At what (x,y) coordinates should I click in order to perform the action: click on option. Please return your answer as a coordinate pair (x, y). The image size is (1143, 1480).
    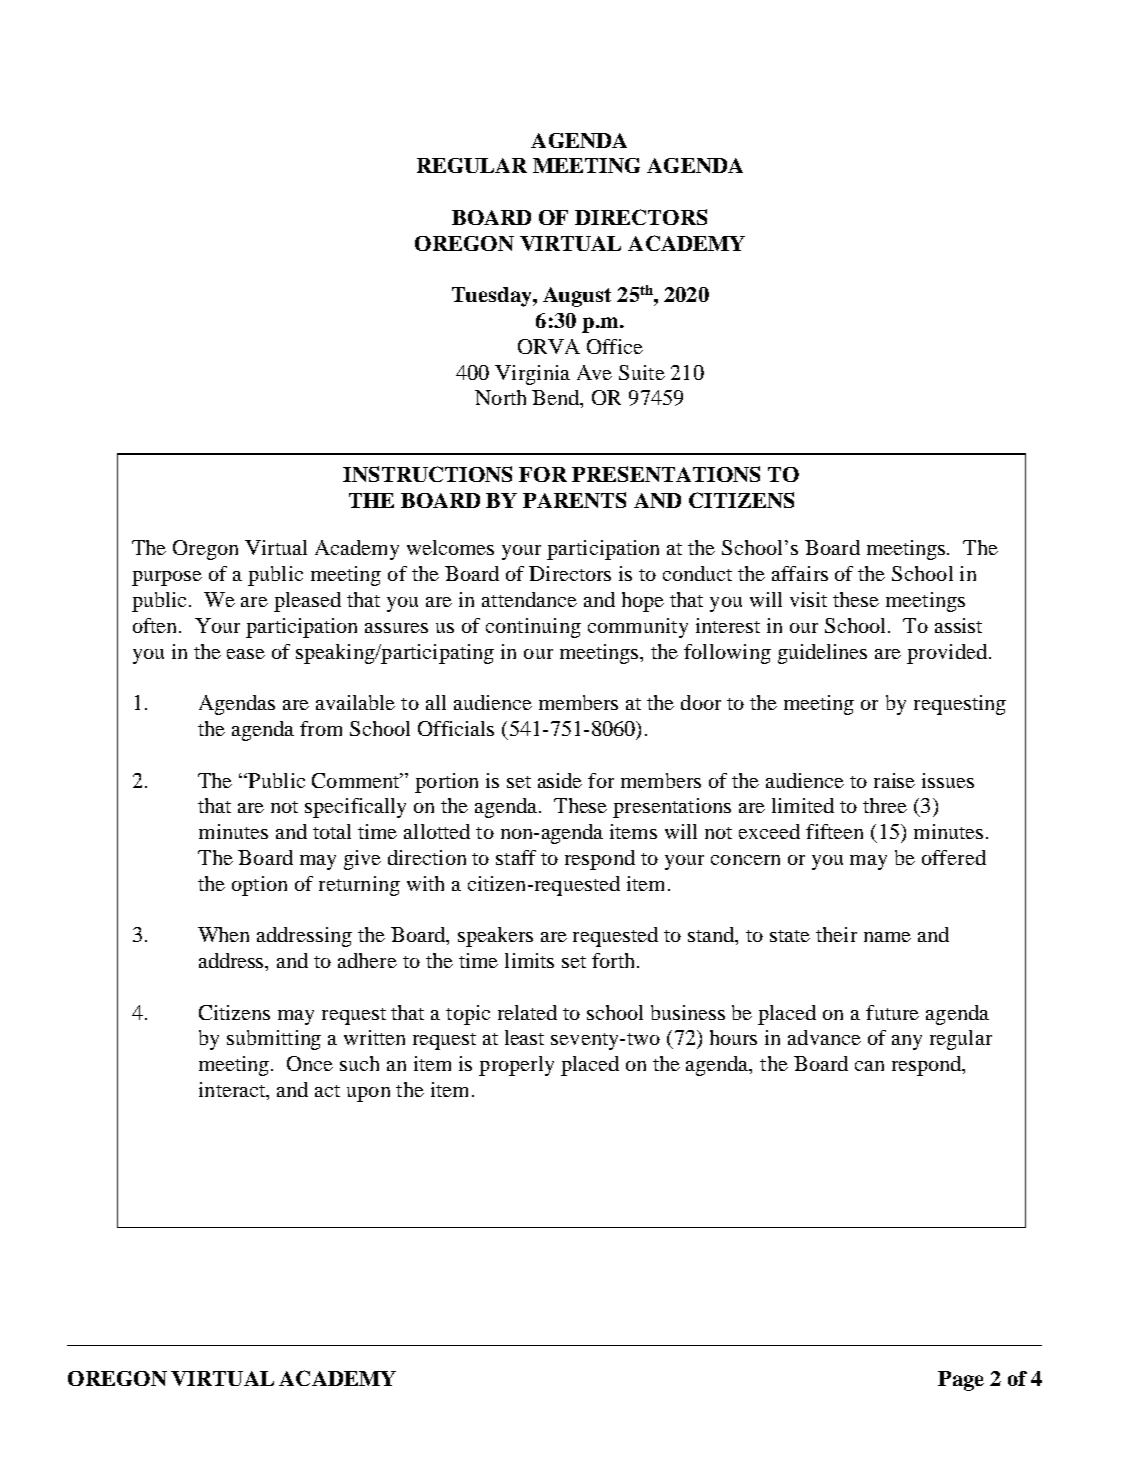
    Looking at the image, I should click on (259, 886).
